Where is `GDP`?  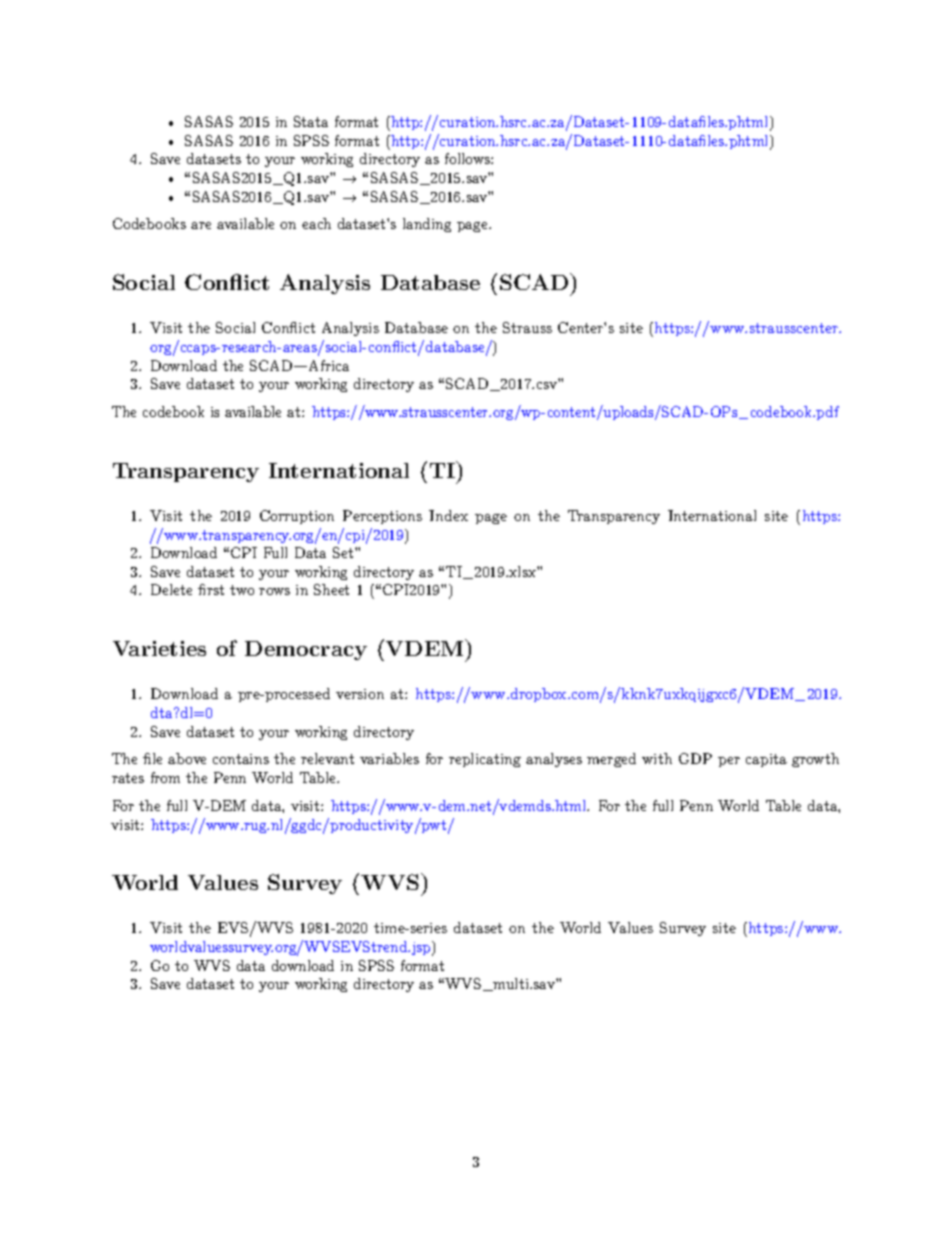 GDP is located at coordinates (695, 758).
